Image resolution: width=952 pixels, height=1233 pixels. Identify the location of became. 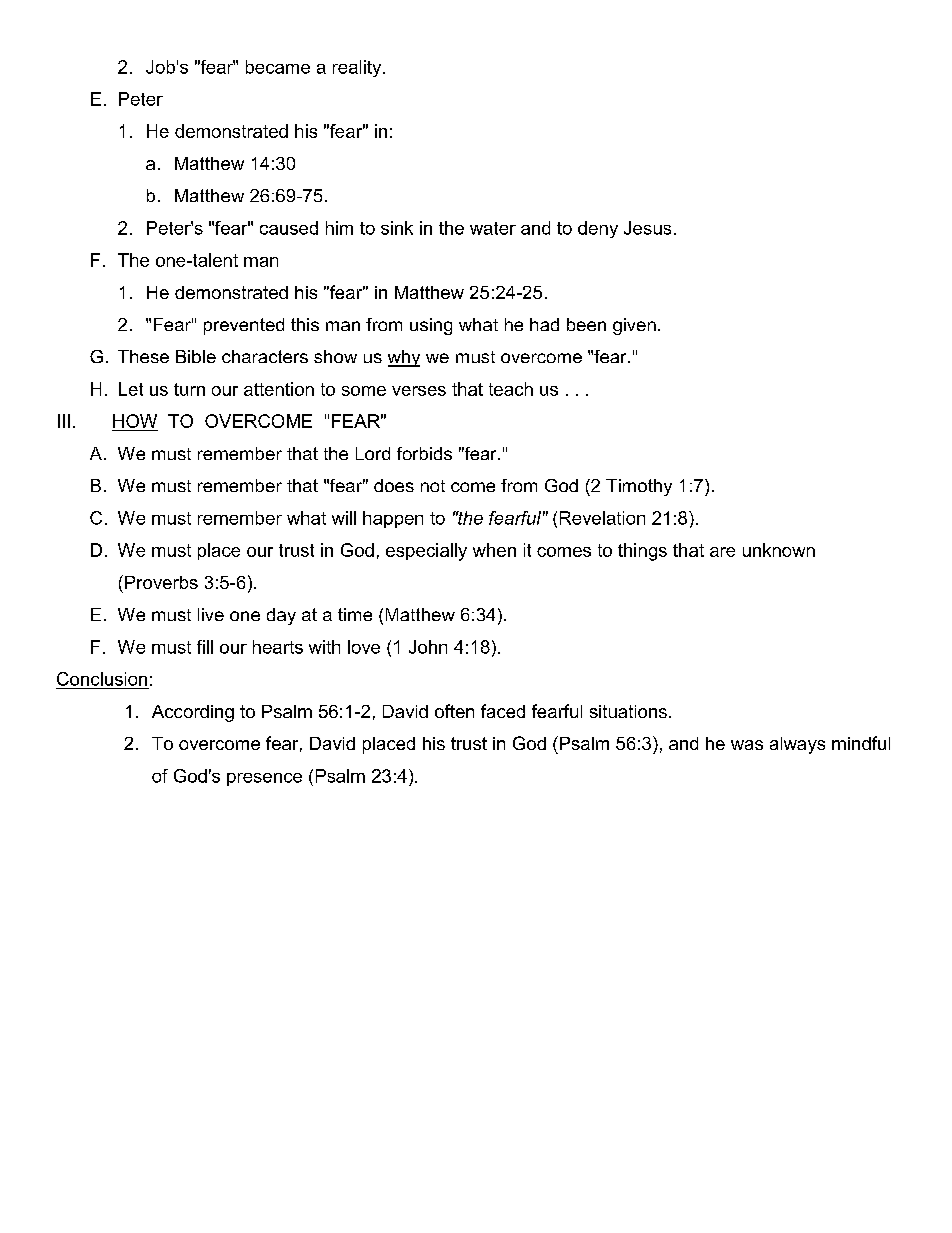
(278, 67).
